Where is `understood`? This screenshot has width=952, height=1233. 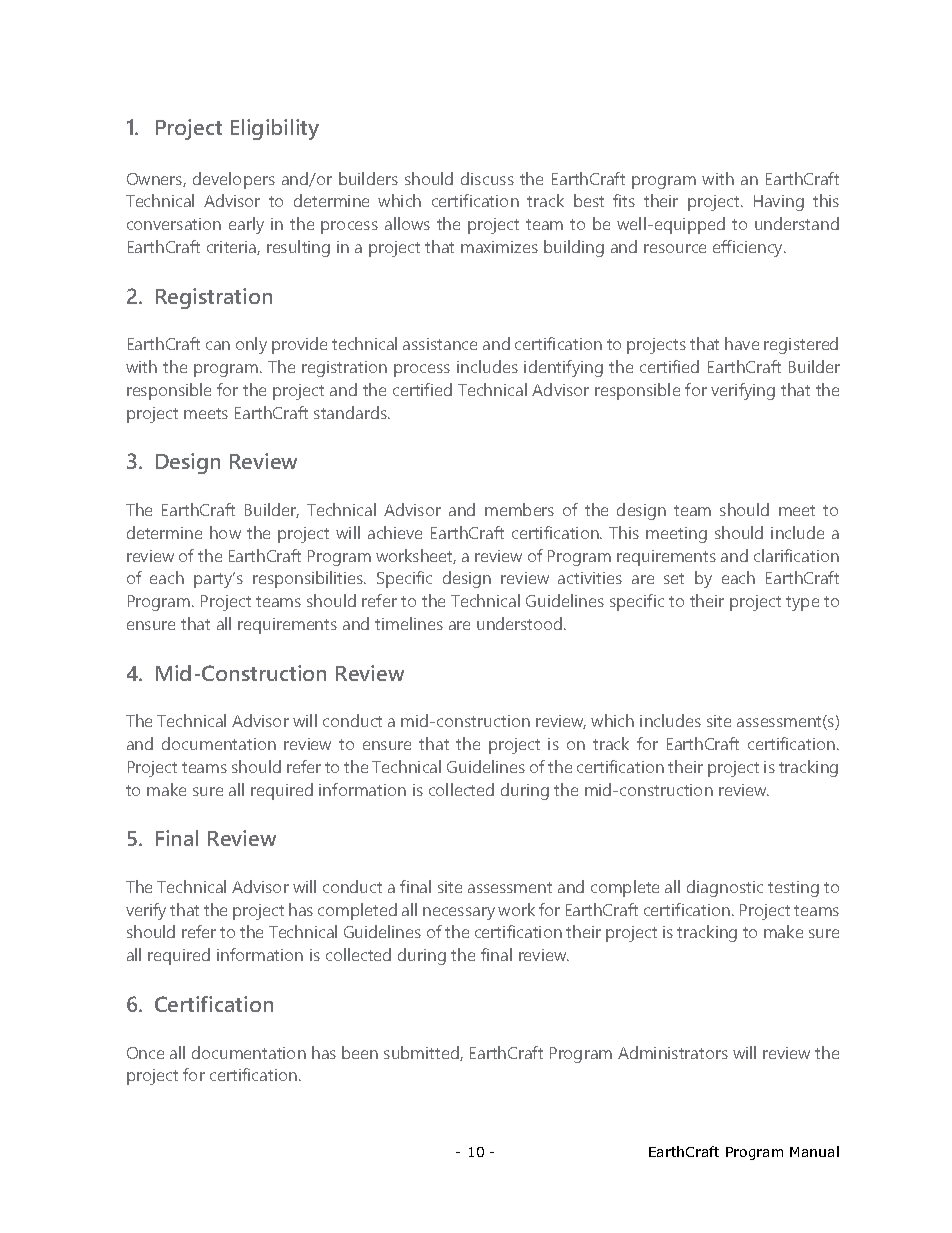
understood is located at coordinates (521, 623).
